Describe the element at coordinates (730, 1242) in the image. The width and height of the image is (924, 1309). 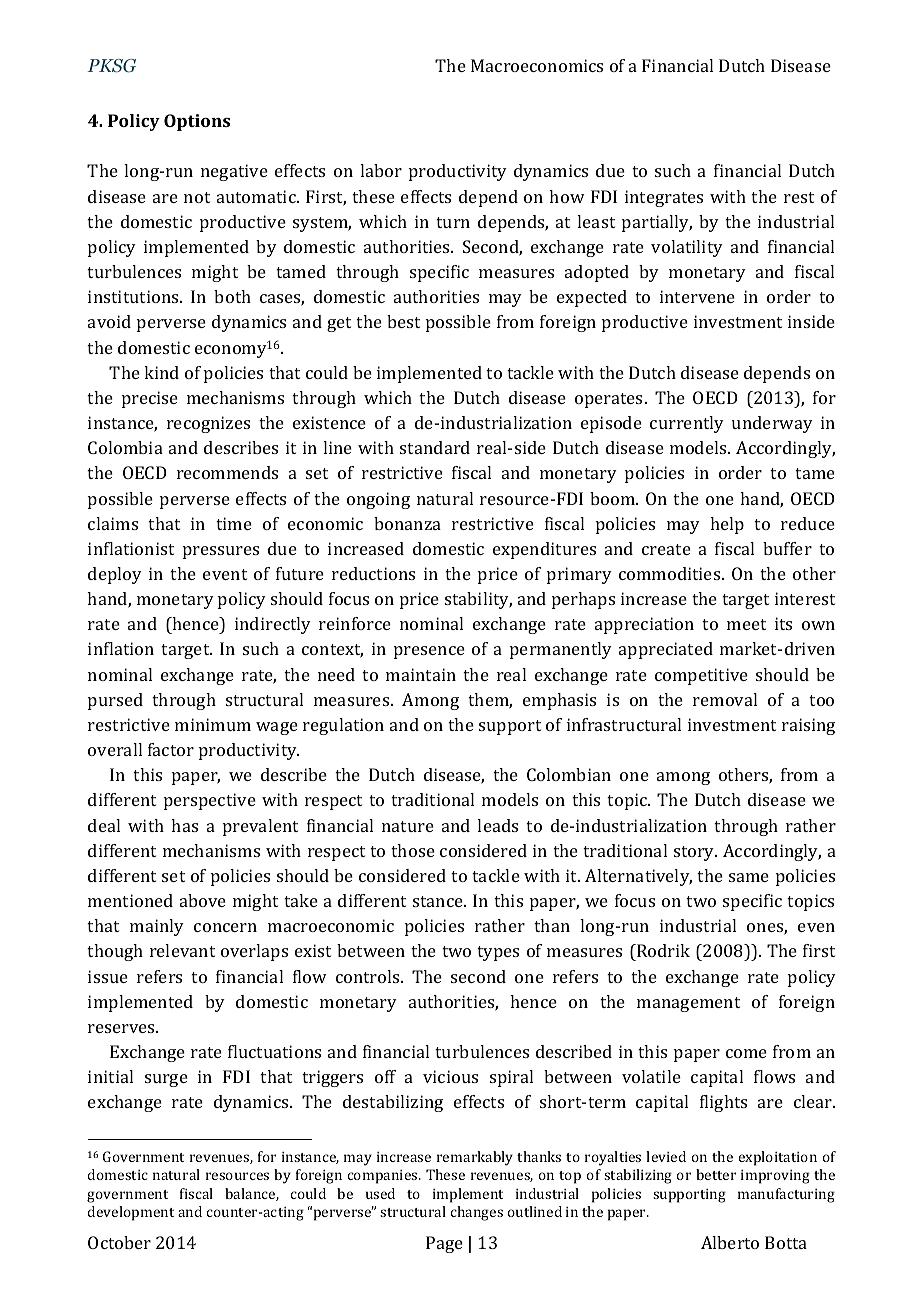
I see `Alberto` at that location.
